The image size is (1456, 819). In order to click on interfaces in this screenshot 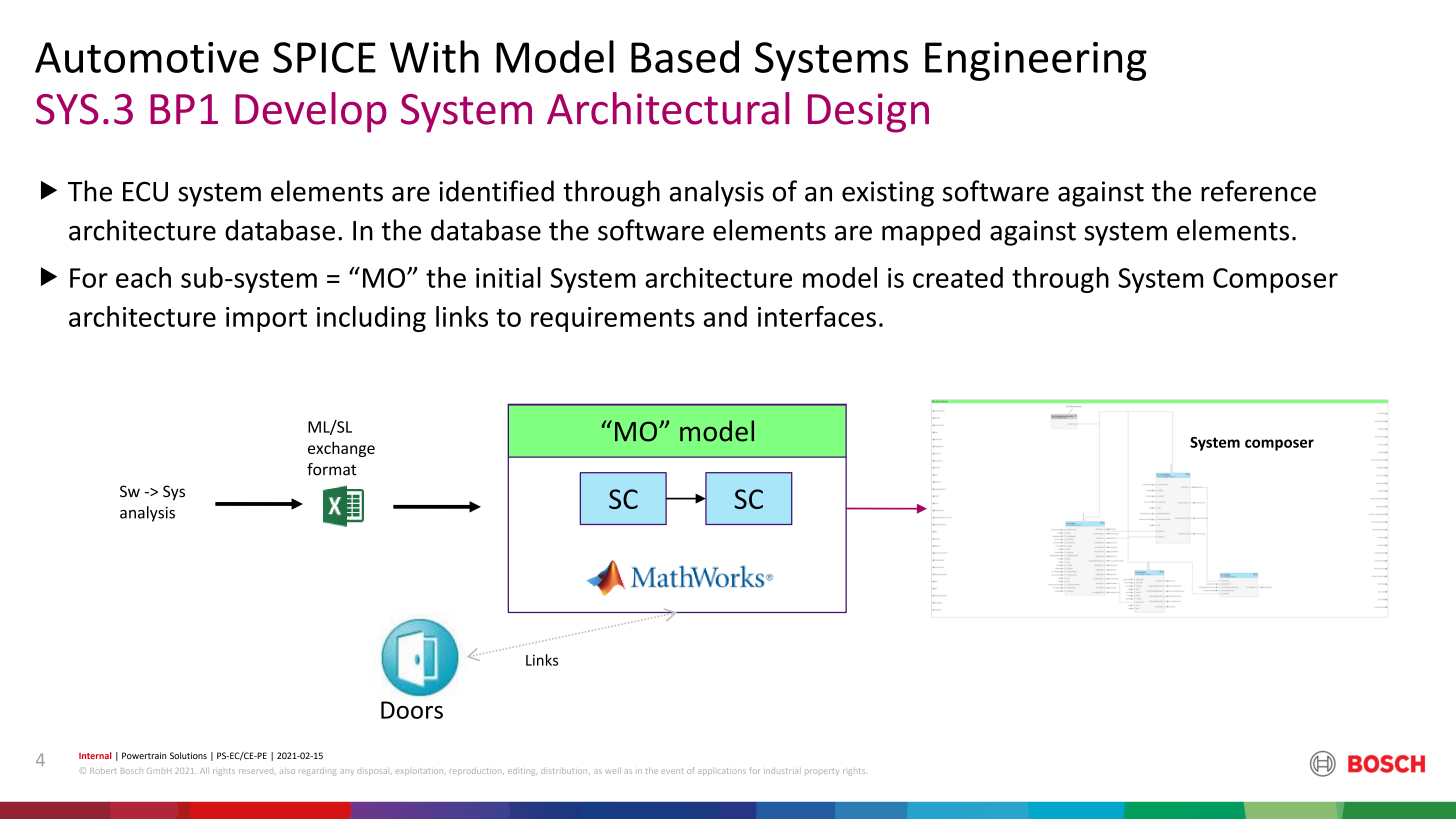, I will do `click(817, 316)`.
